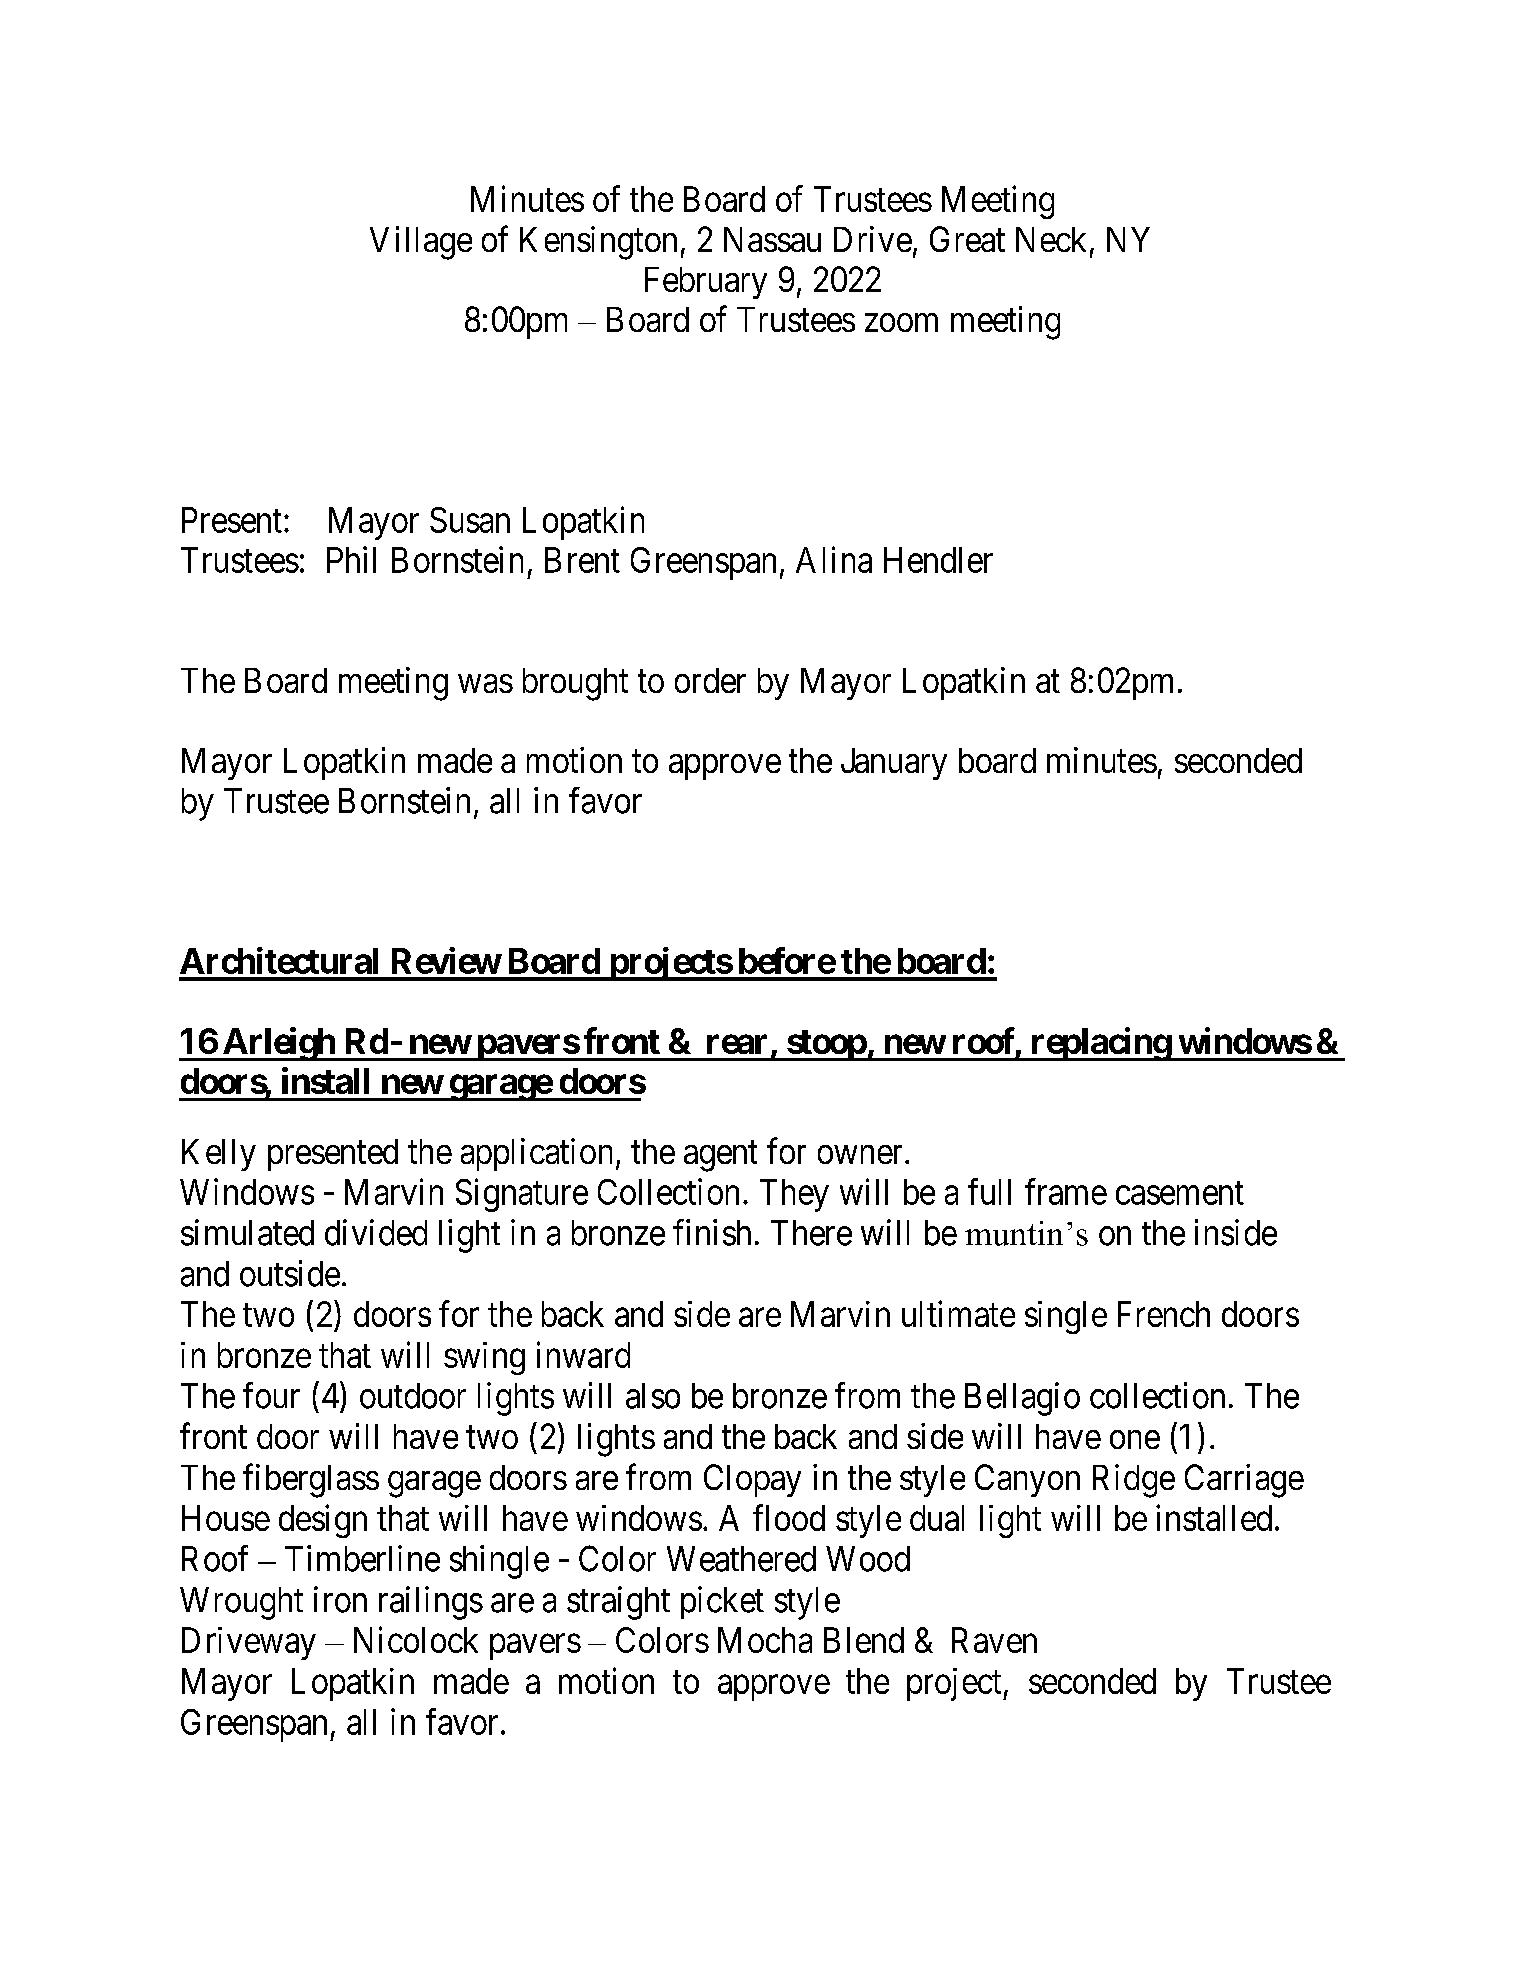  What do you see at coordinates (421, 243) in the screenshot?
I see `Village` at bounding box center [421, 243].
